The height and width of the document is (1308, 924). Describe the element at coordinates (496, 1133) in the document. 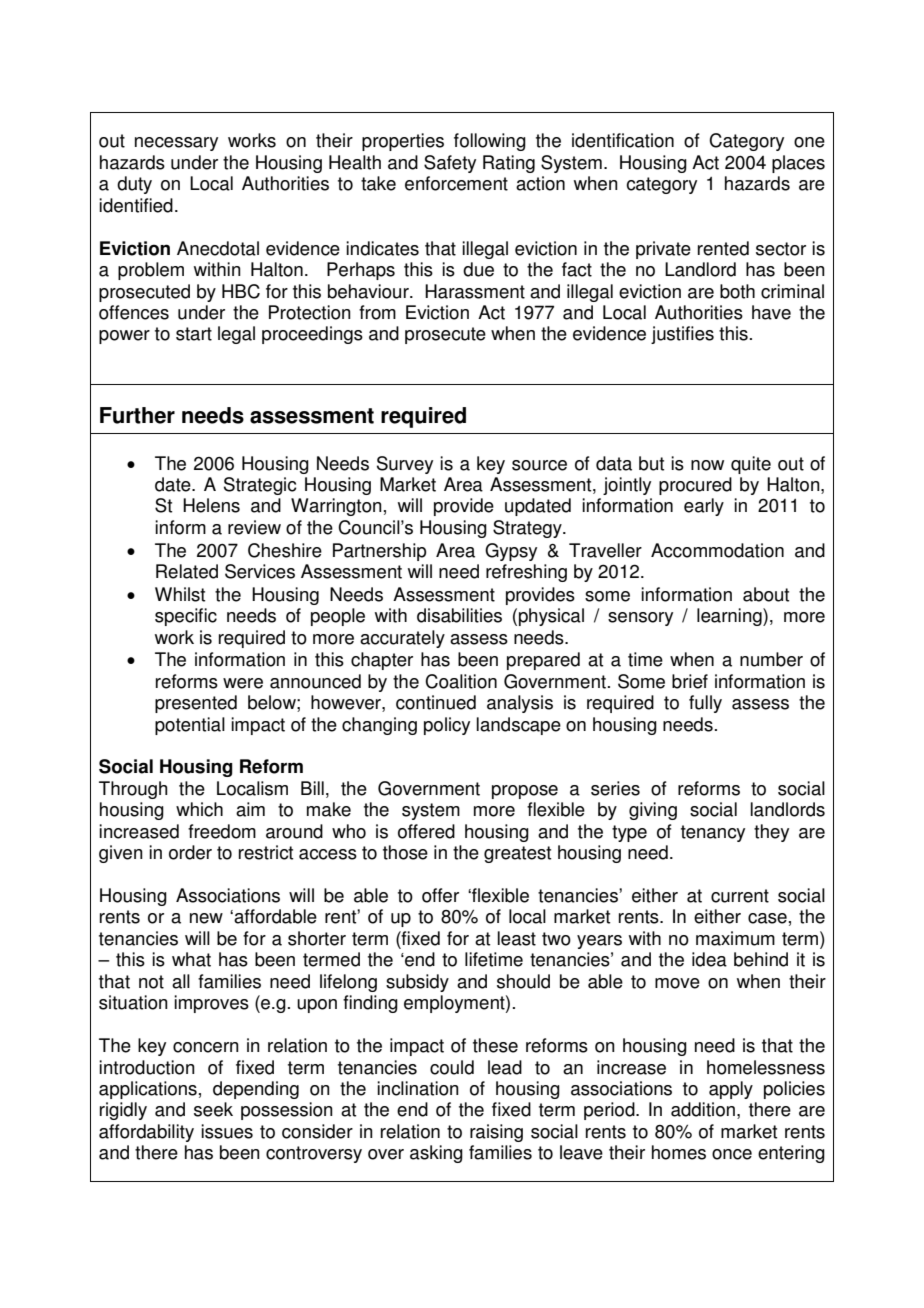

I see `raising` at that location.
